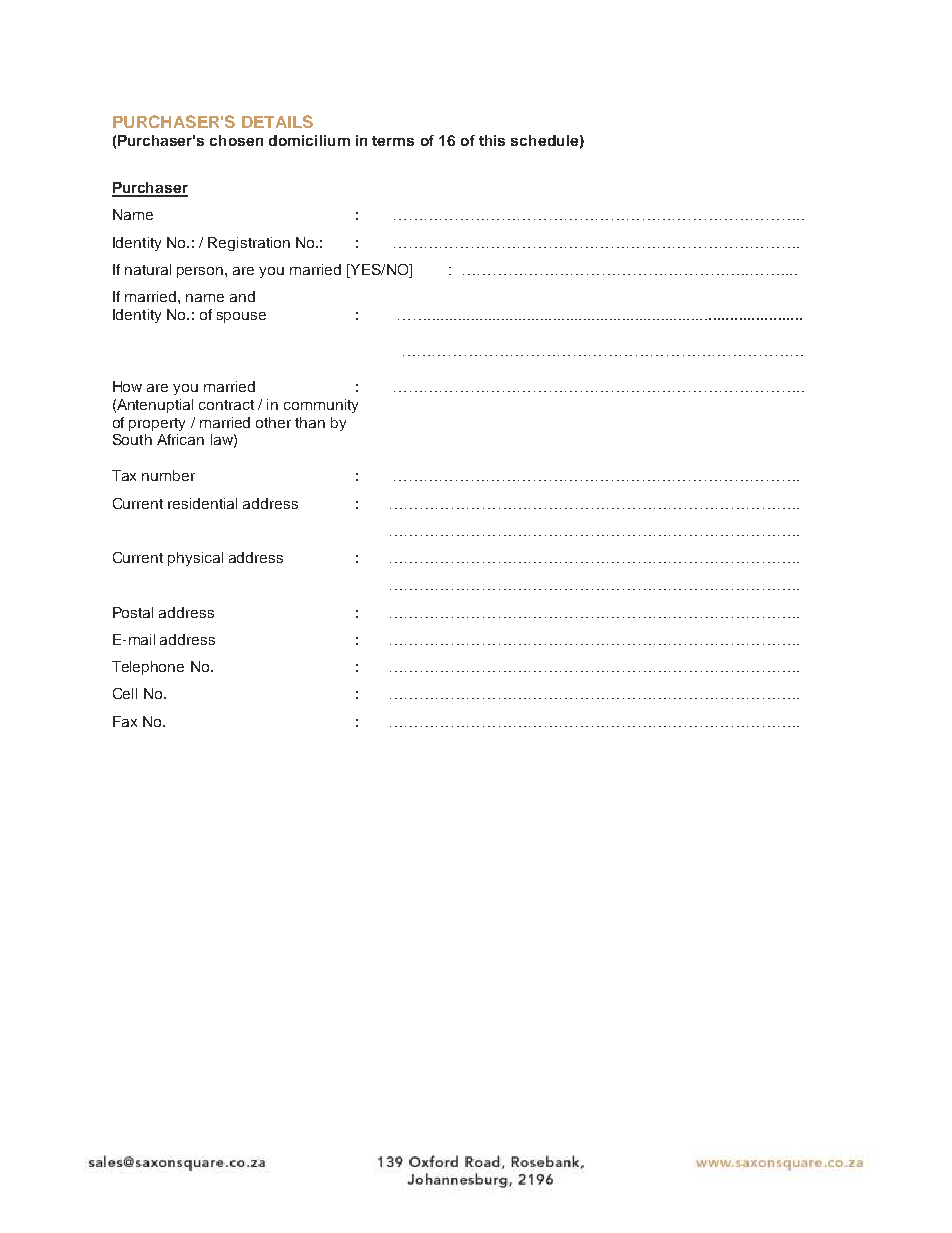  I want to click on property, so click(157, 424).
